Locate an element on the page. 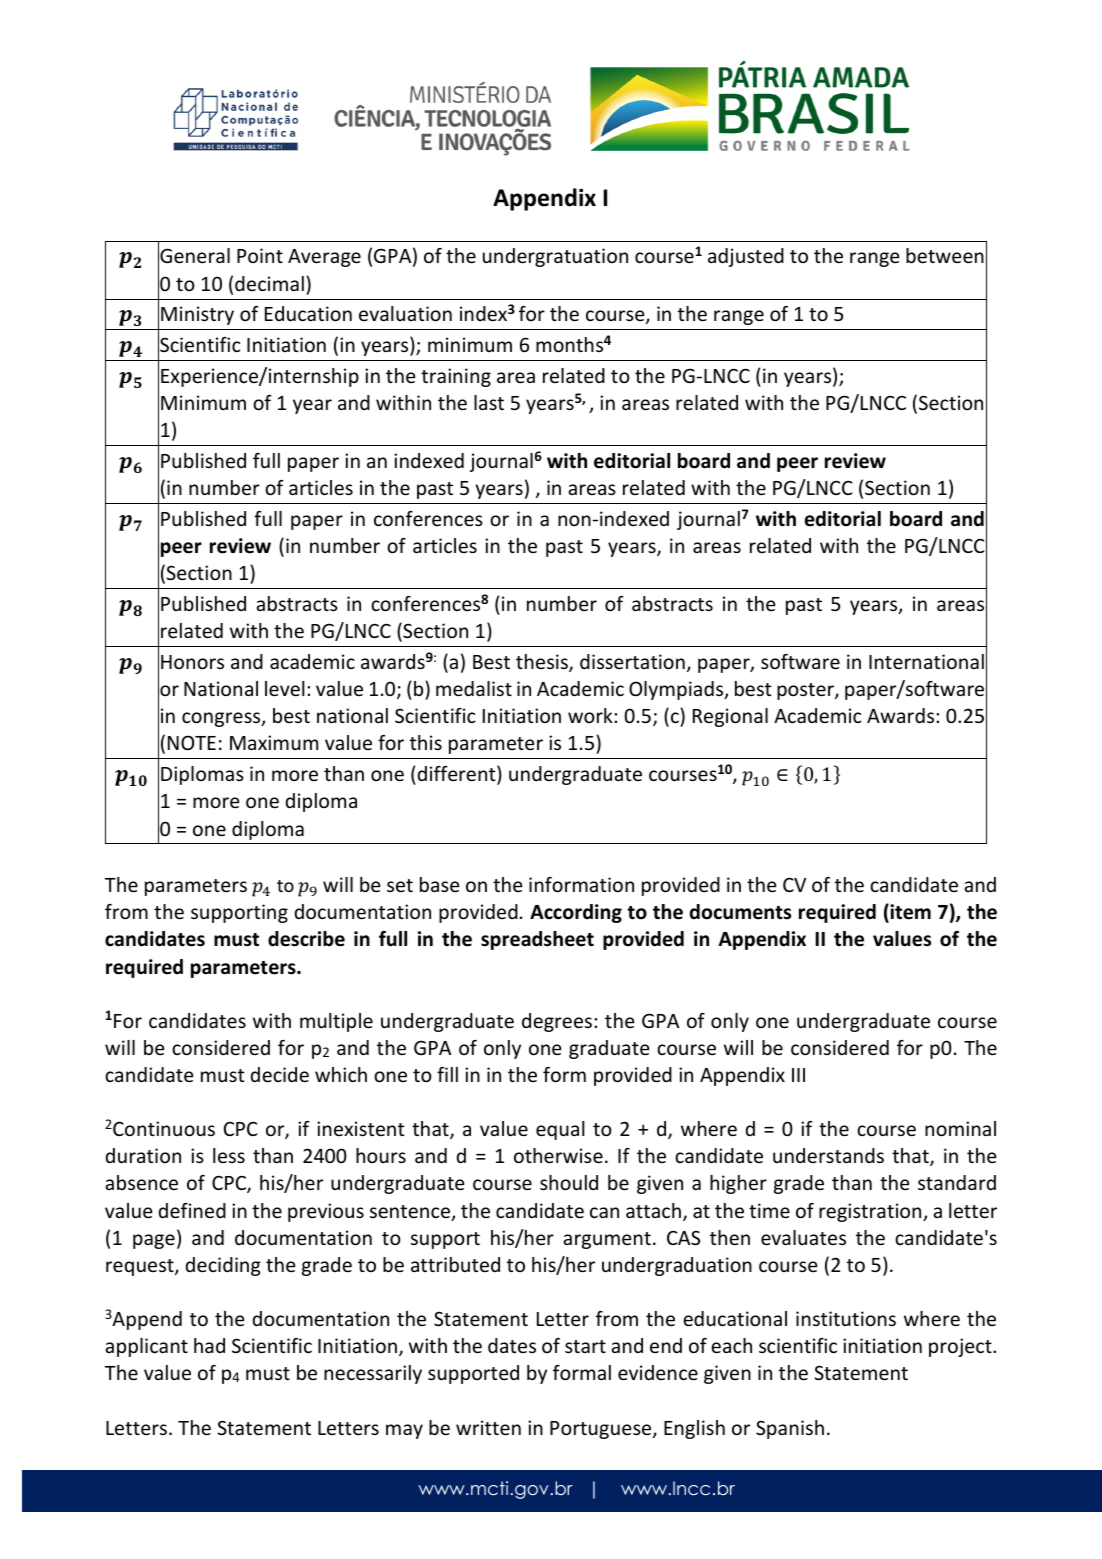 Image resolution: width=1102 pixels, height=1559 pixels. evaluation is located at coordinates (405, 313).
